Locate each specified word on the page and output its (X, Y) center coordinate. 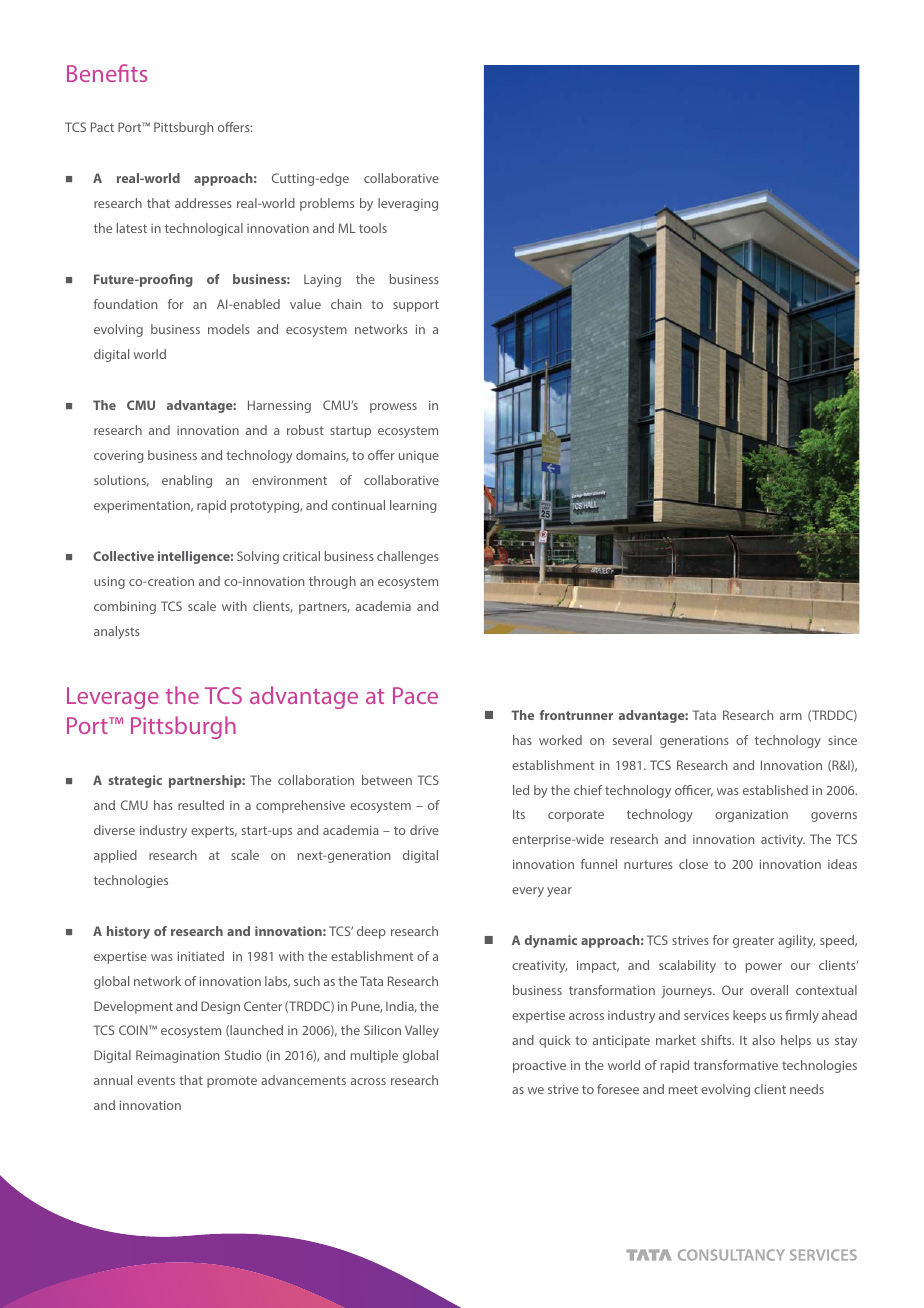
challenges (408, 557)
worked (560, 740)
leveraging (408, 204)
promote (232, 1082)
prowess (393, 408)
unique (419, 457)
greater (753, 942)
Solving (258, 557)
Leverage (113, 698)
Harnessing (279, 406)
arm (791, 716)
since (842, 740)
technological (204, 229)
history (128, 932)
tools (373, 228)
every (528, 892)
